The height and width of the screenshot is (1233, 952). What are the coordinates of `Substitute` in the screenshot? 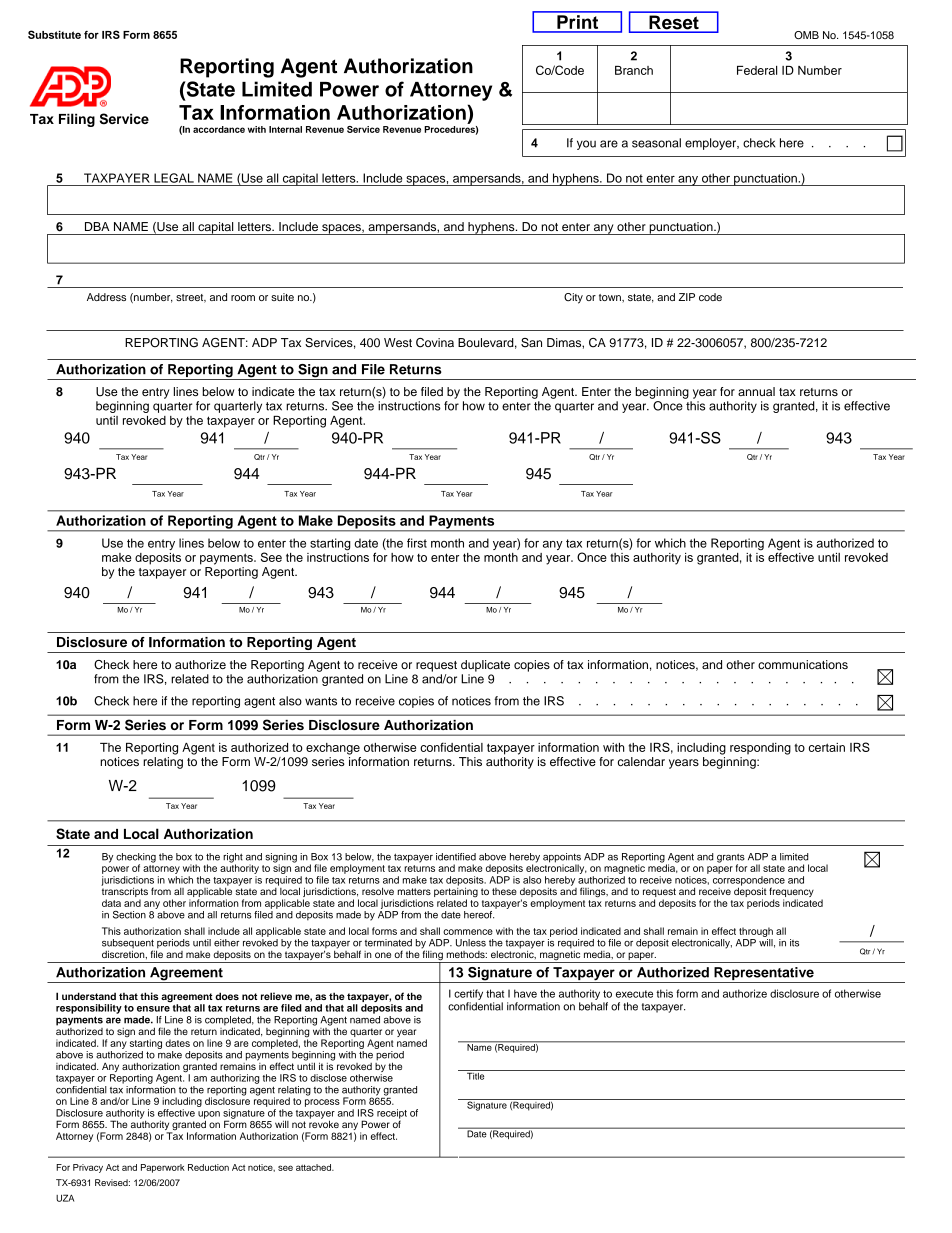 It's located at (54, 34).
